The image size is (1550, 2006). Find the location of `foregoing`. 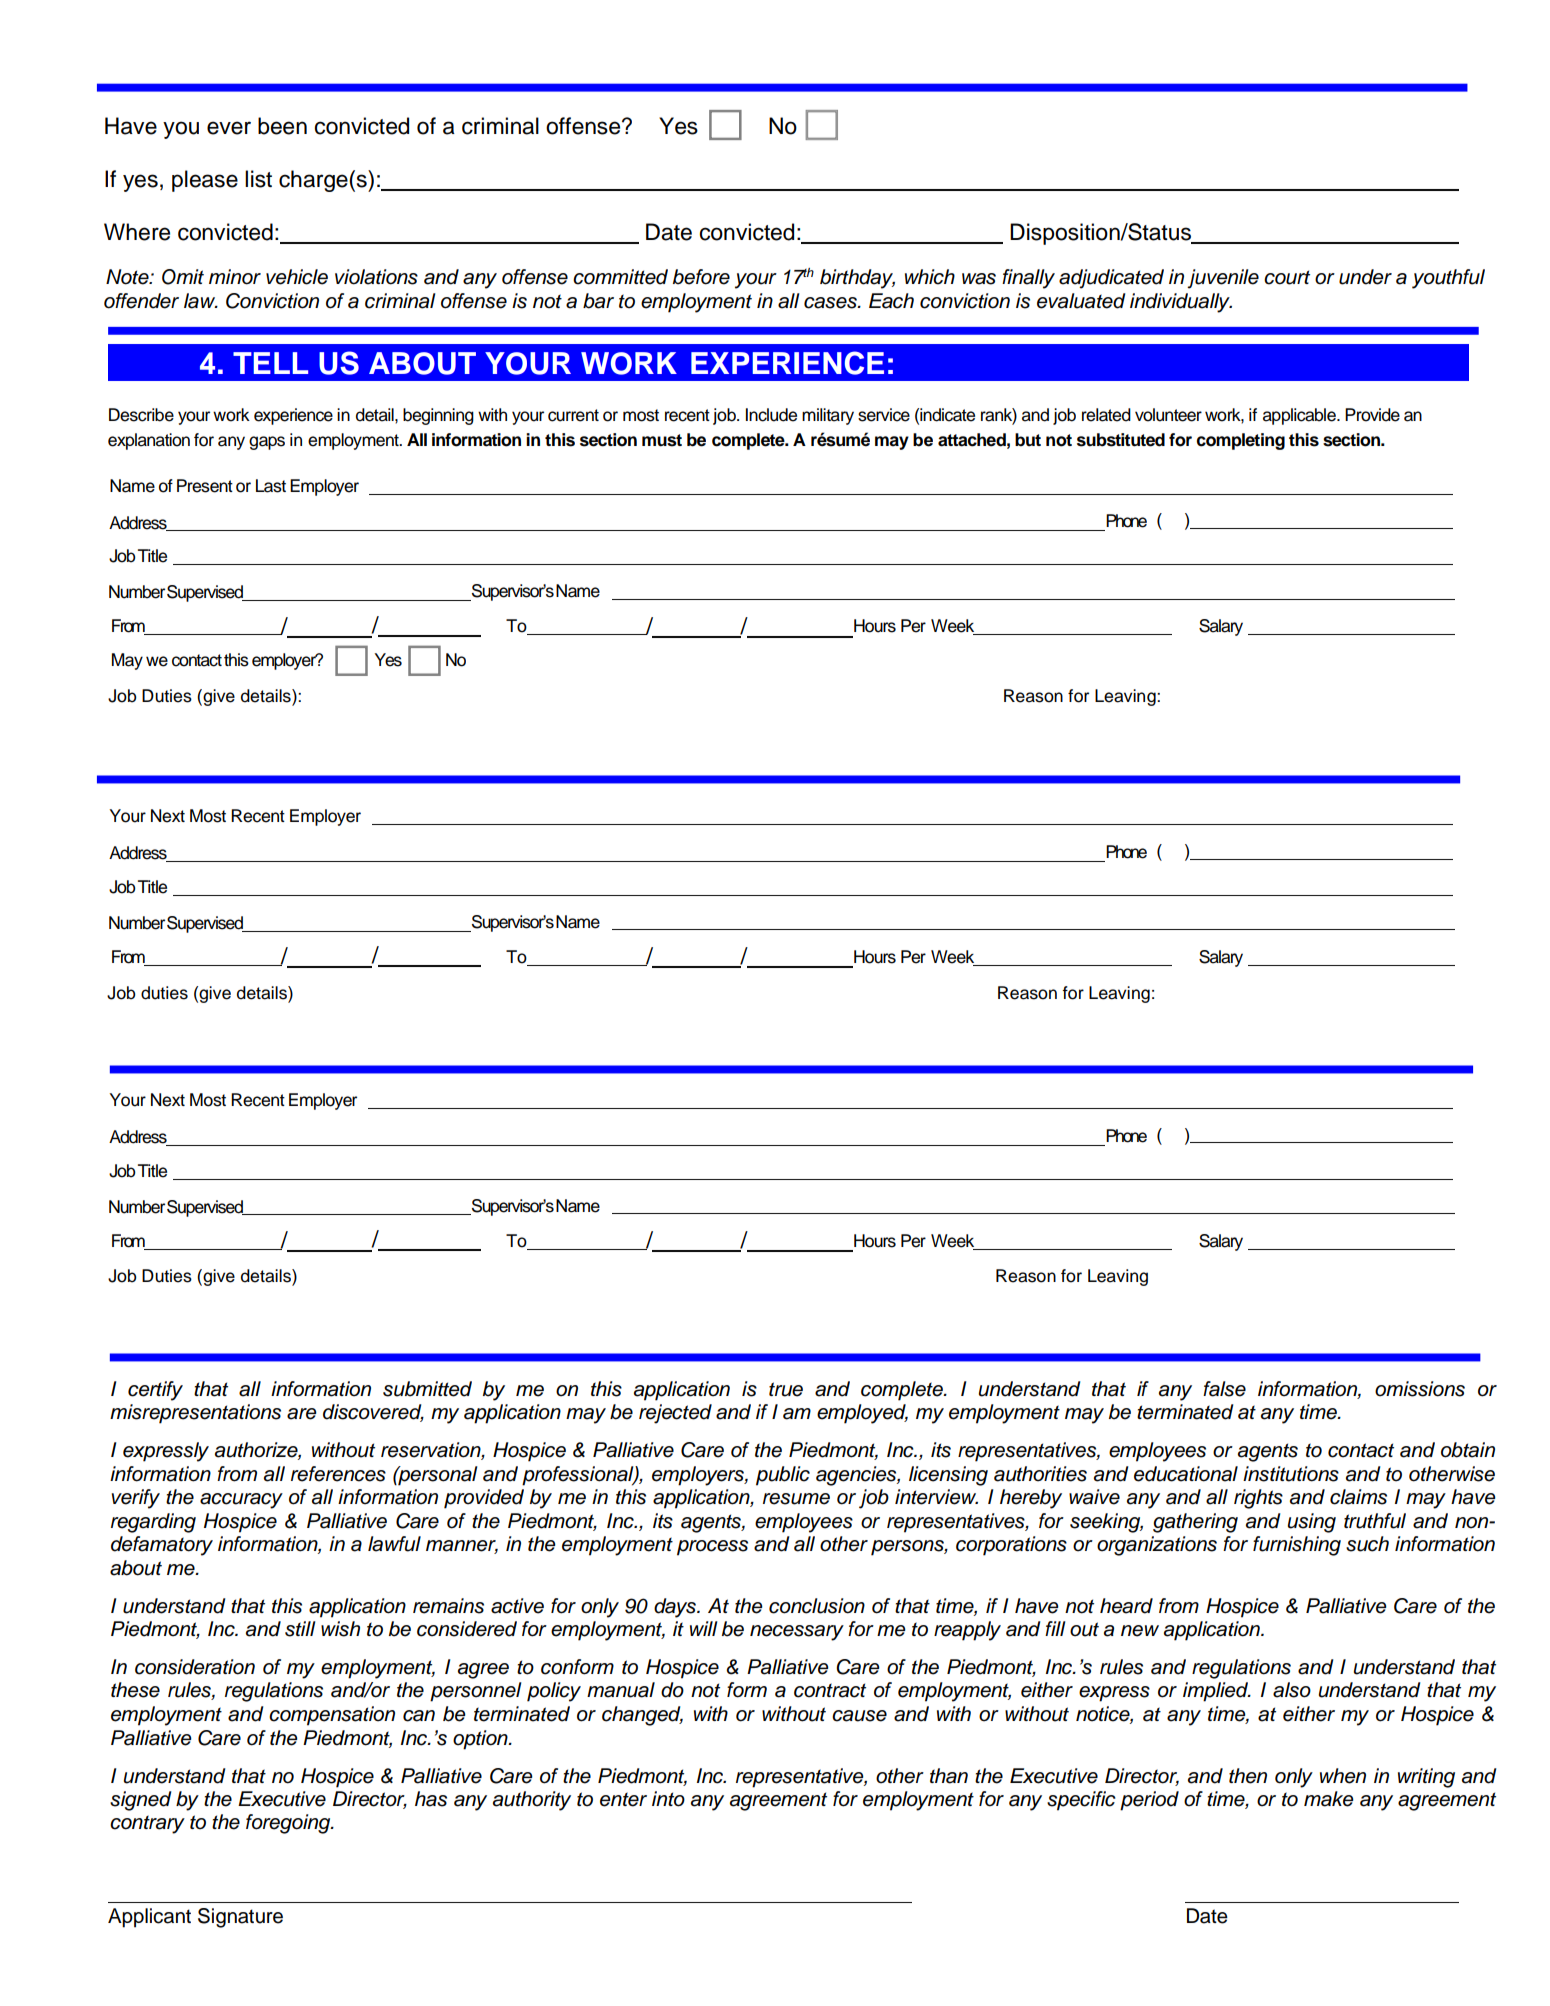

foregoing is located at coordinates (289, 1824).
